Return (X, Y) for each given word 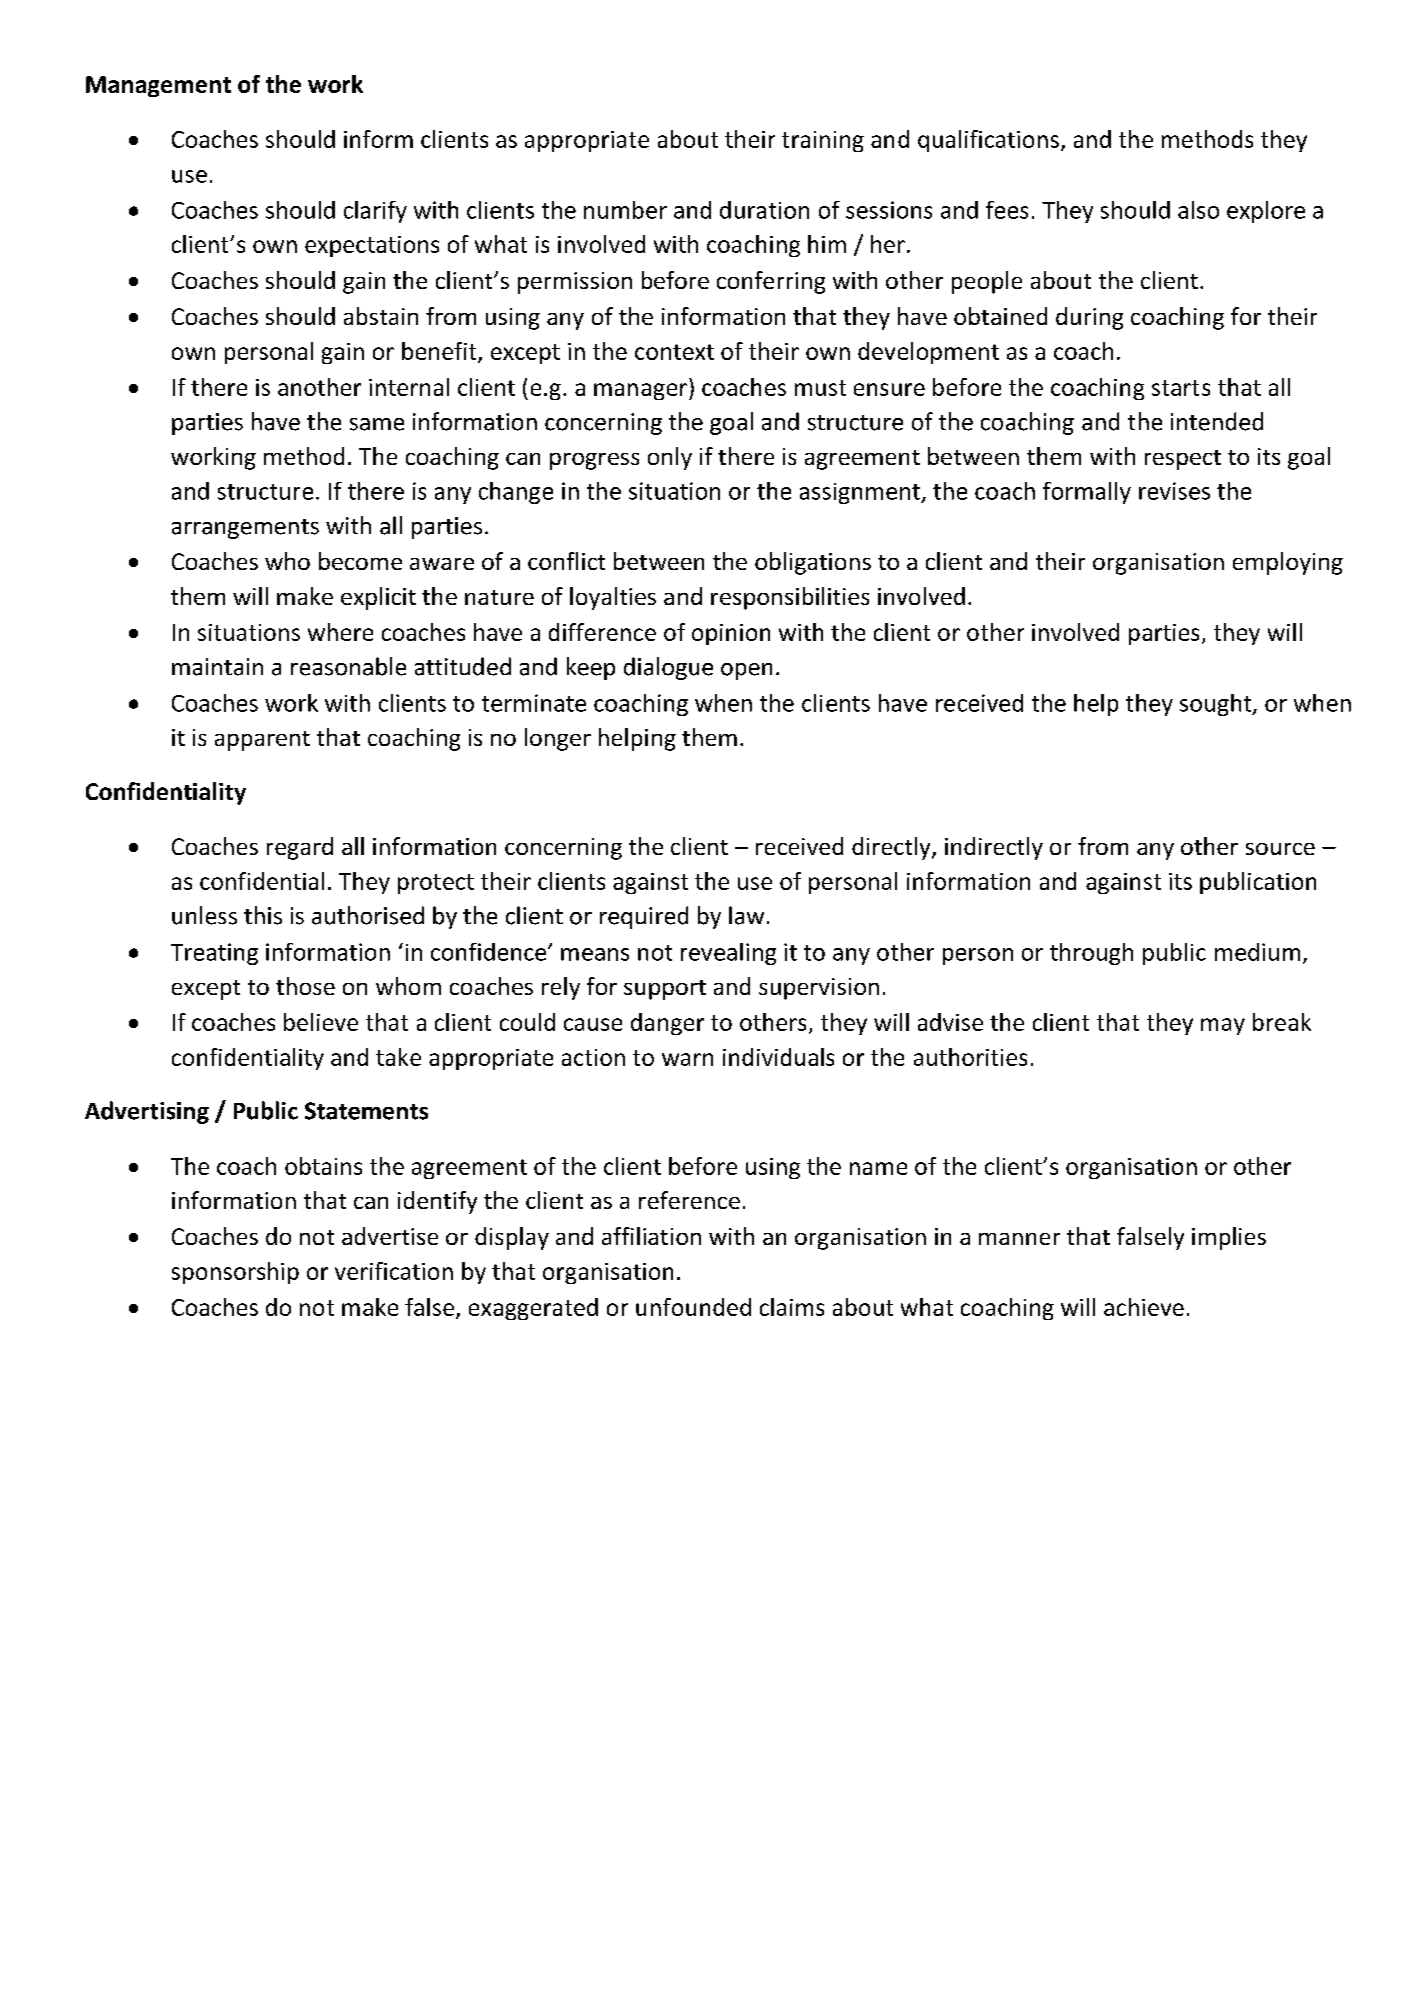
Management (158, 86)
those (305, 986)
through (1091, 954)
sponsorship (235, 1273)
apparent (262, 741)
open (746, 671)
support (665, 990)
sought (1217, 705)
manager (642, 391)
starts (1181, 388)
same (377, 424)
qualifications (988, 141)
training (823, 141)
